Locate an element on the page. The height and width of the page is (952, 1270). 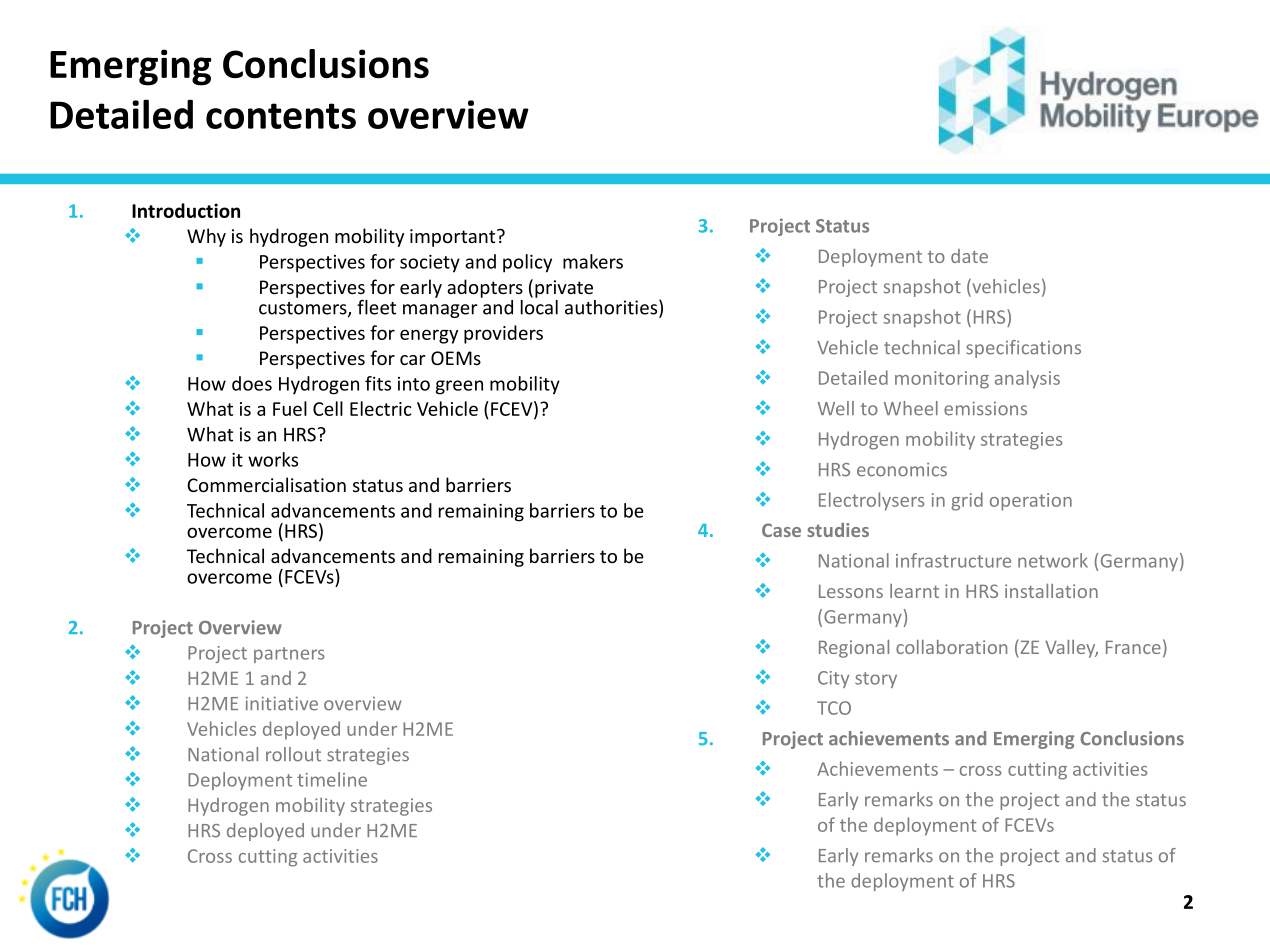
rollout is located at coordinates (293, 754).
